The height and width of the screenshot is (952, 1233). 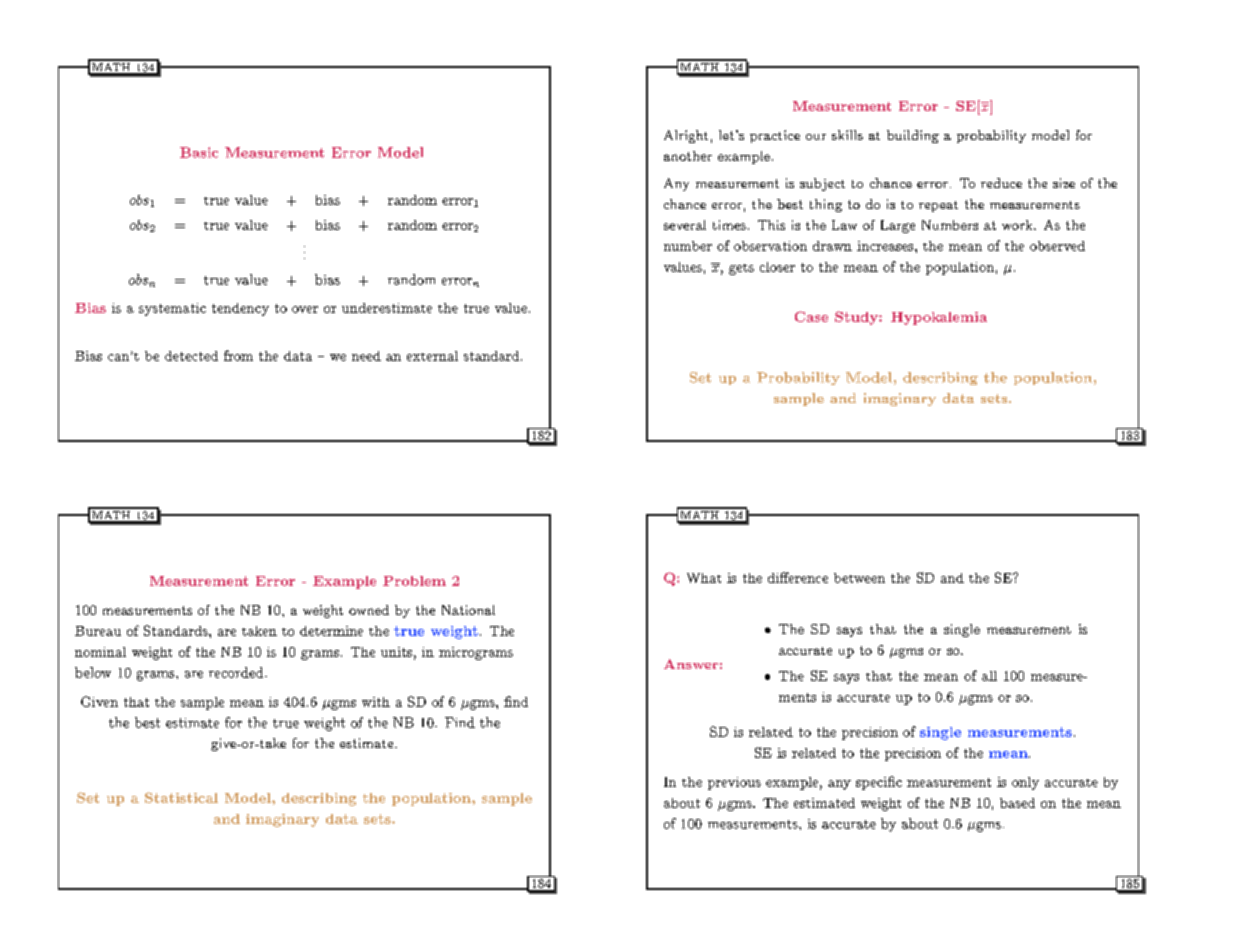 I want to click on building, so click(x=913, y=136).
